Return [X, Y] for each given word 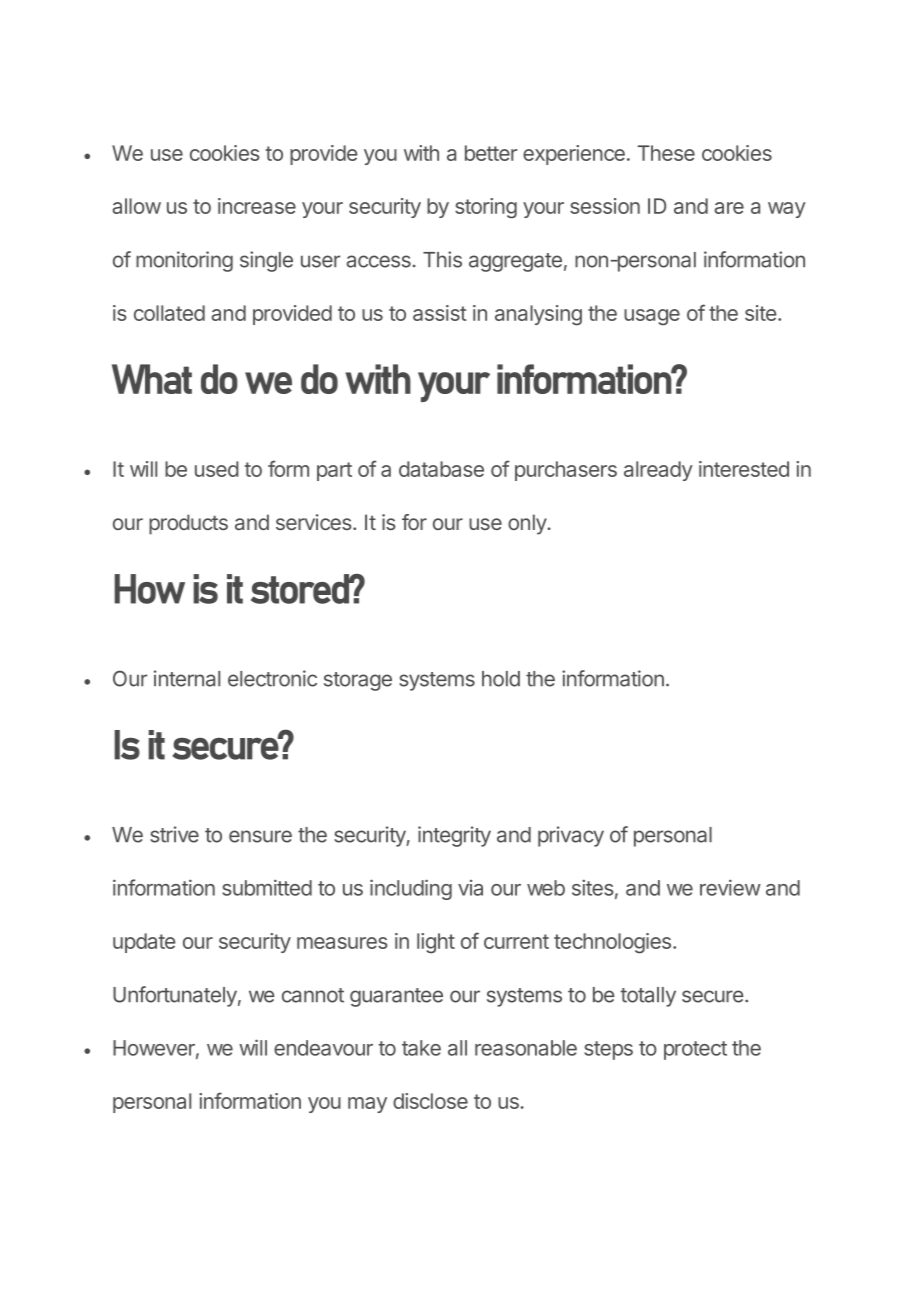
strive [174, 834]
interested [744, 469]
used [217, 469]
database [441, 469]
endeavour [323, 1048]
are [729, 208]
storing [486, 208]
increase [257, 206]
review [730, 887]
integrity [454, 836]
